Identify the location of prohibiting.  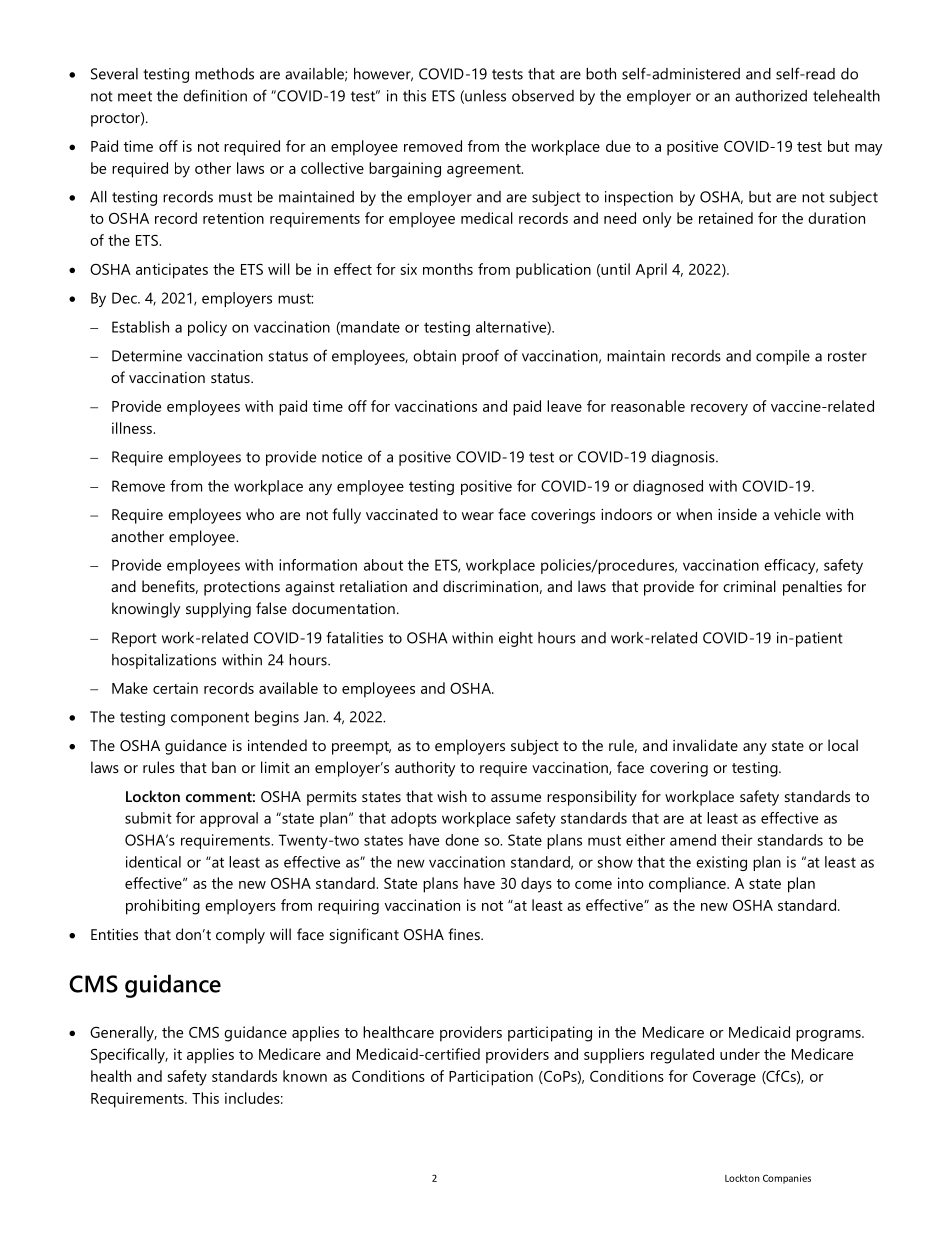
(163, 907).
